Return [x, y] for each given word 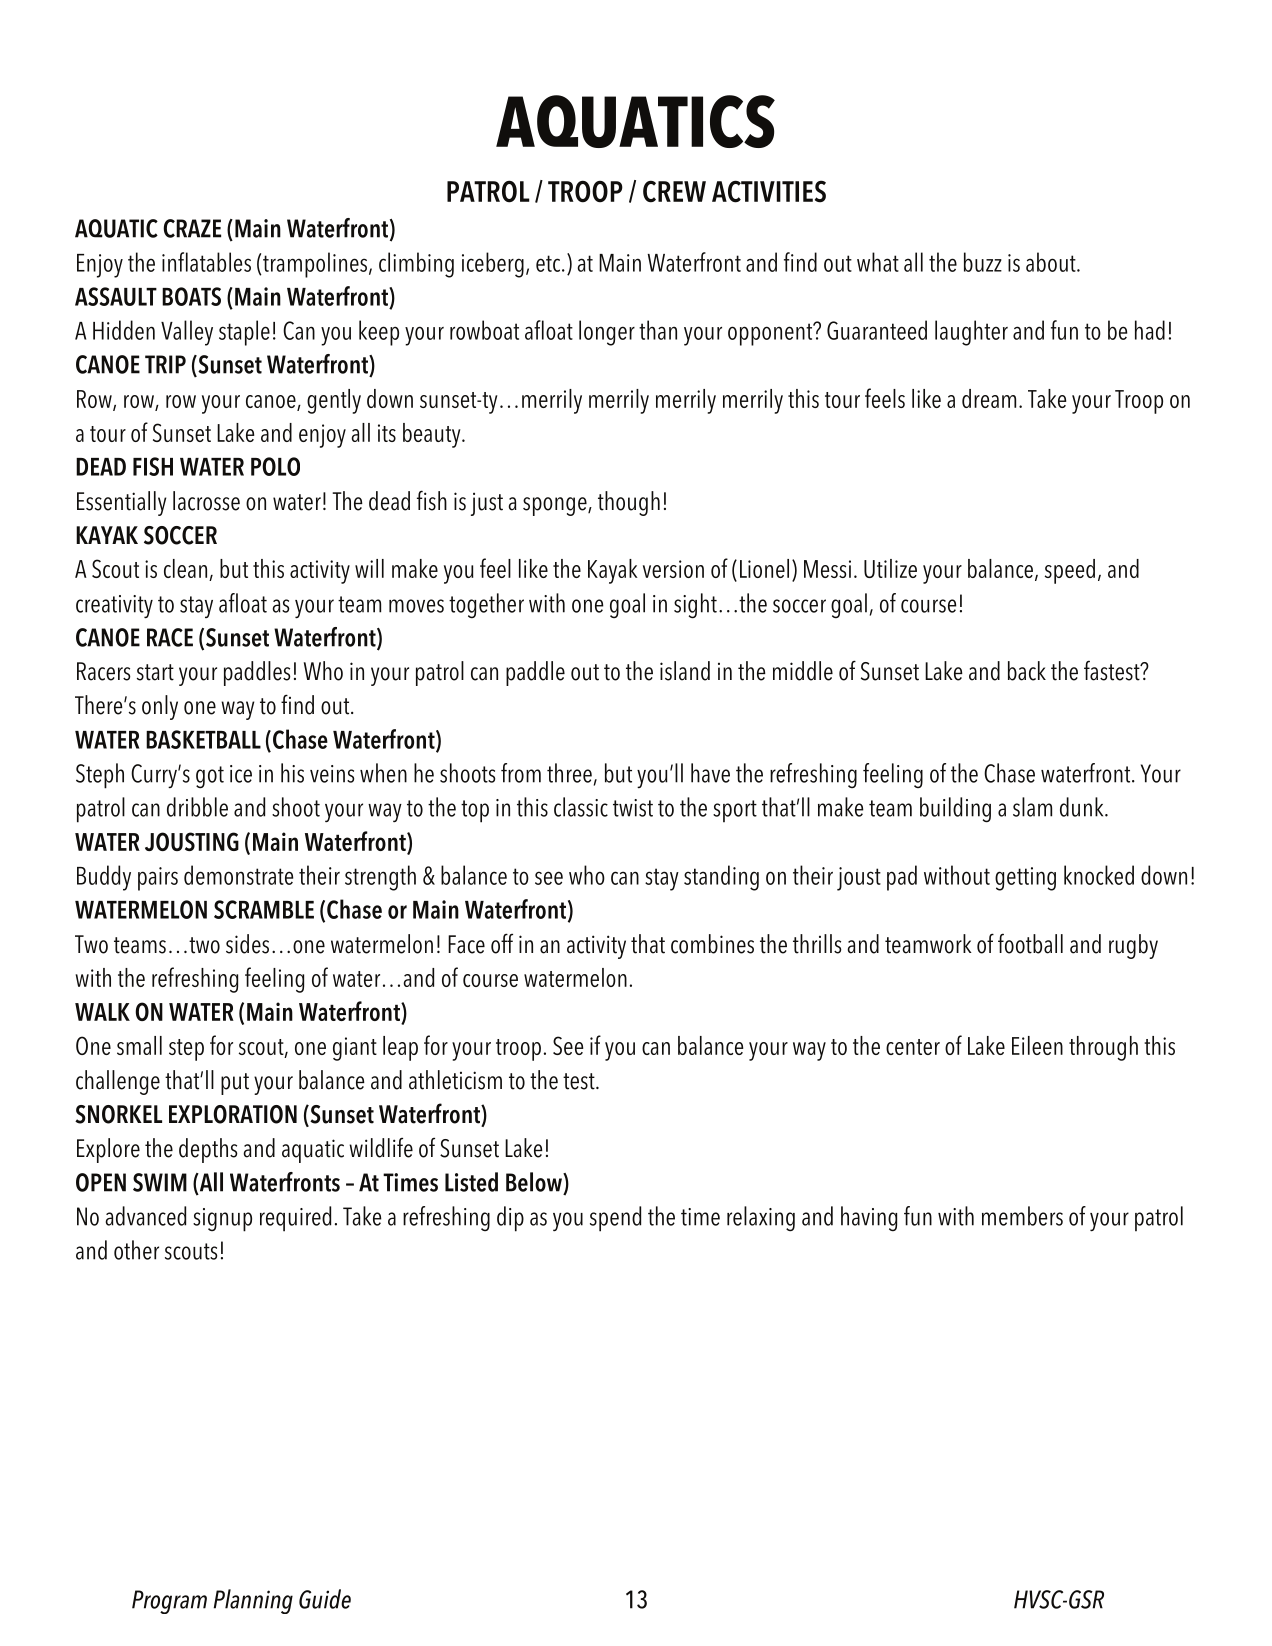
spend [615, 1219]
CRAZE [192, 228]
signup [222, 1220]
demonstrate [238, 875]
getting [1025, 879]
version [673, 569]
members [1022, 1216]
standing [721, 878]
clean [185, 568]
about [1052, 262]
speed [1070, 571]
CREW [674, 191]
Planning [253, 1601]
